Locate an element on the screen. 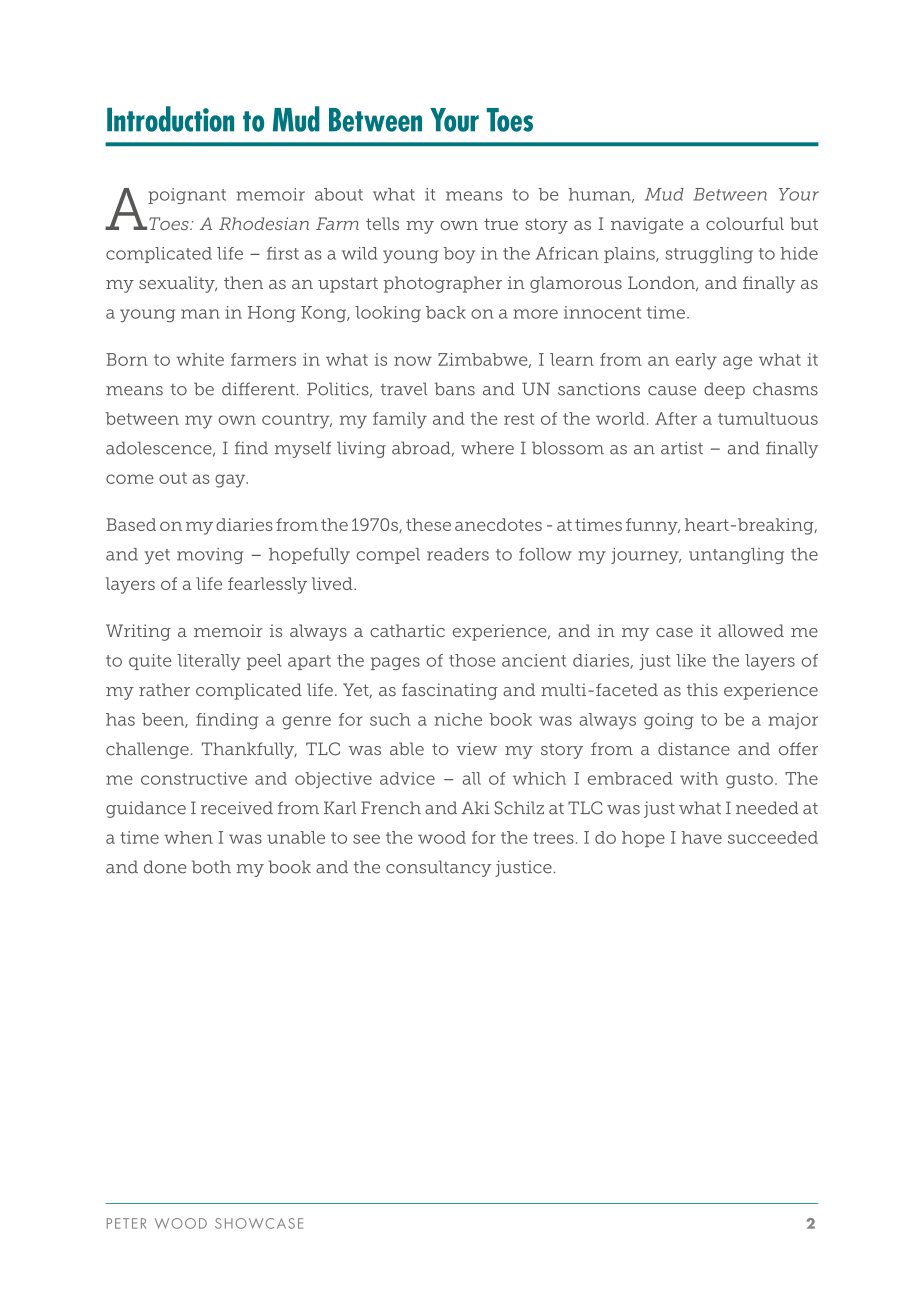  funny is located at coordinates (653, 526).
